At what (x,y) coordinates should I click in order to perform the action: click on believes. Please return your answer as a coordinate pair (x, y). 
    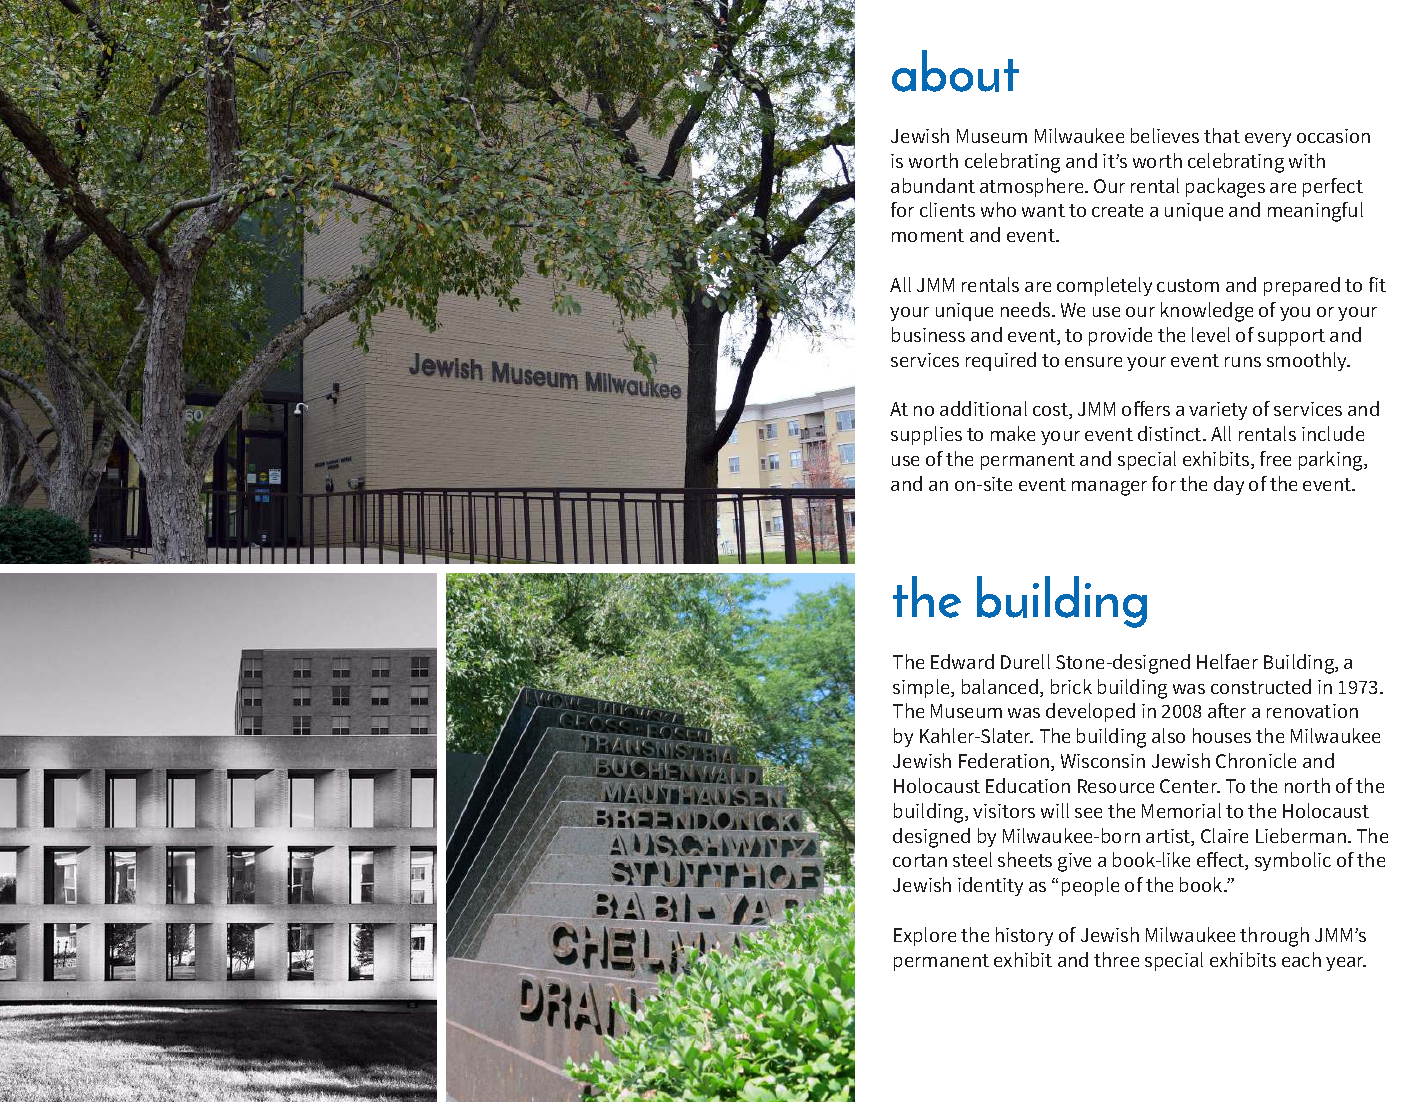
    Looking at the image, I should click on (1165, 135).
